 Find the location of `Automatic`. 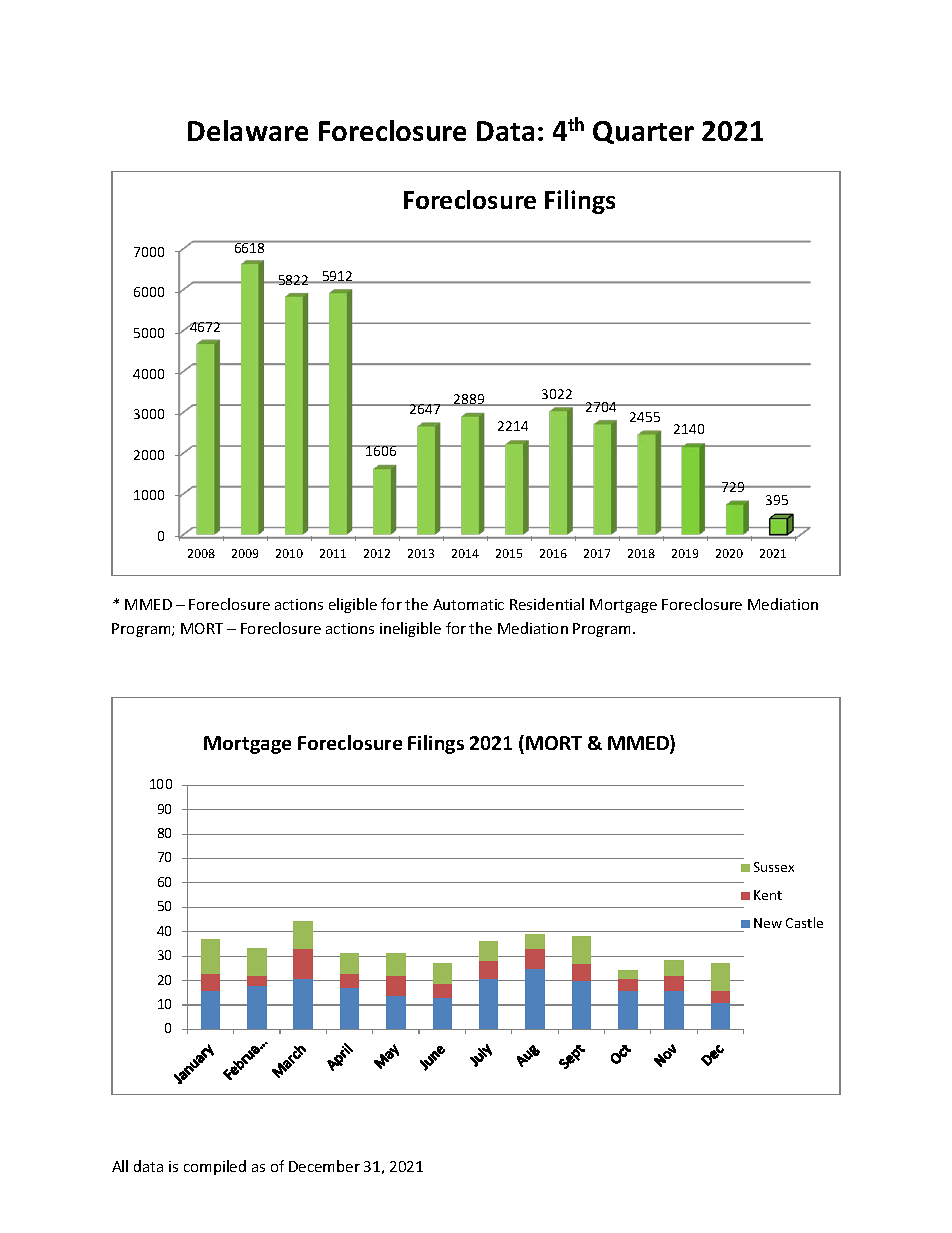

Automatic is located at coordinates (468, 604).
